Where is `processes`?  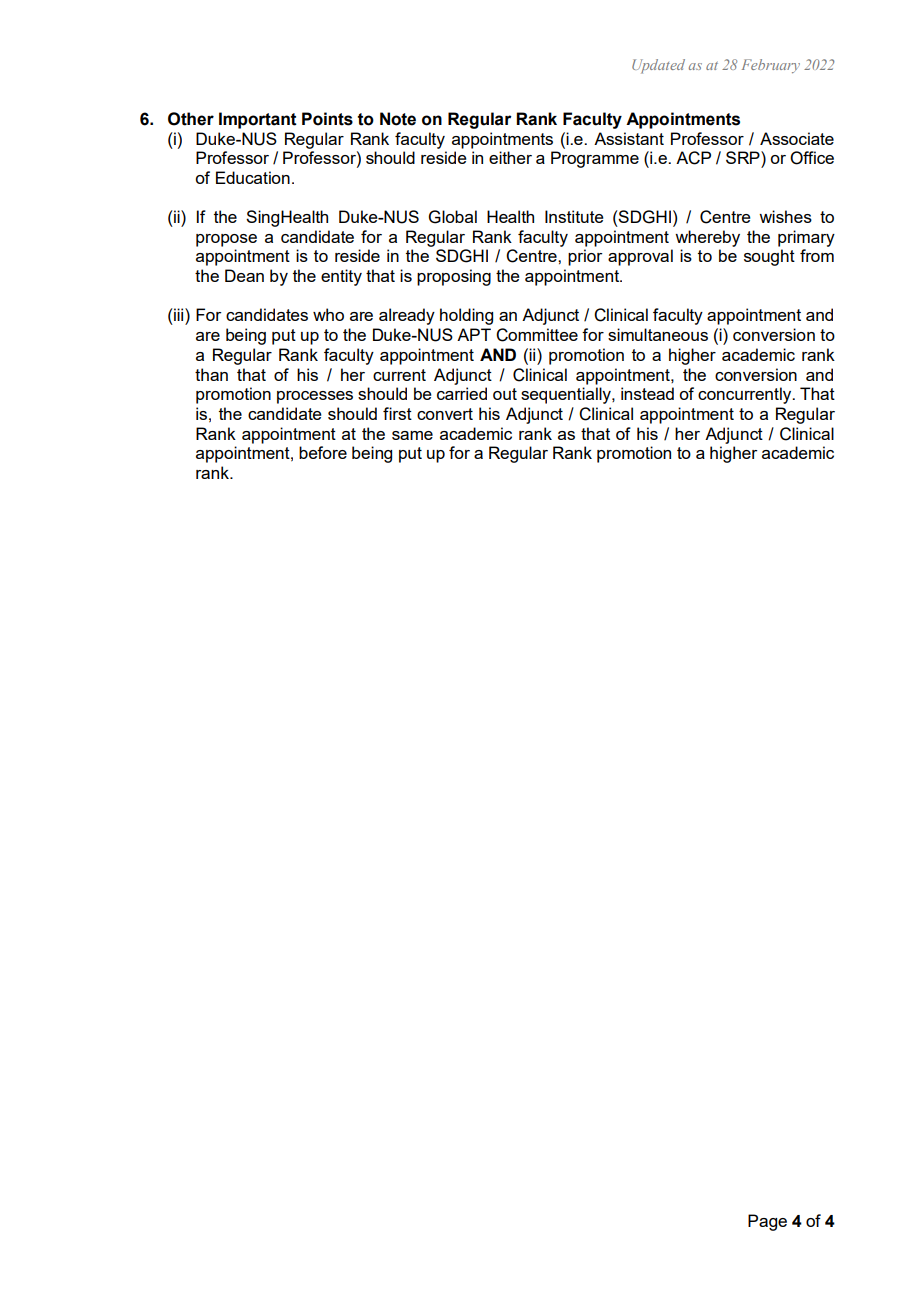
processes is located at coordinates (315, 397).
